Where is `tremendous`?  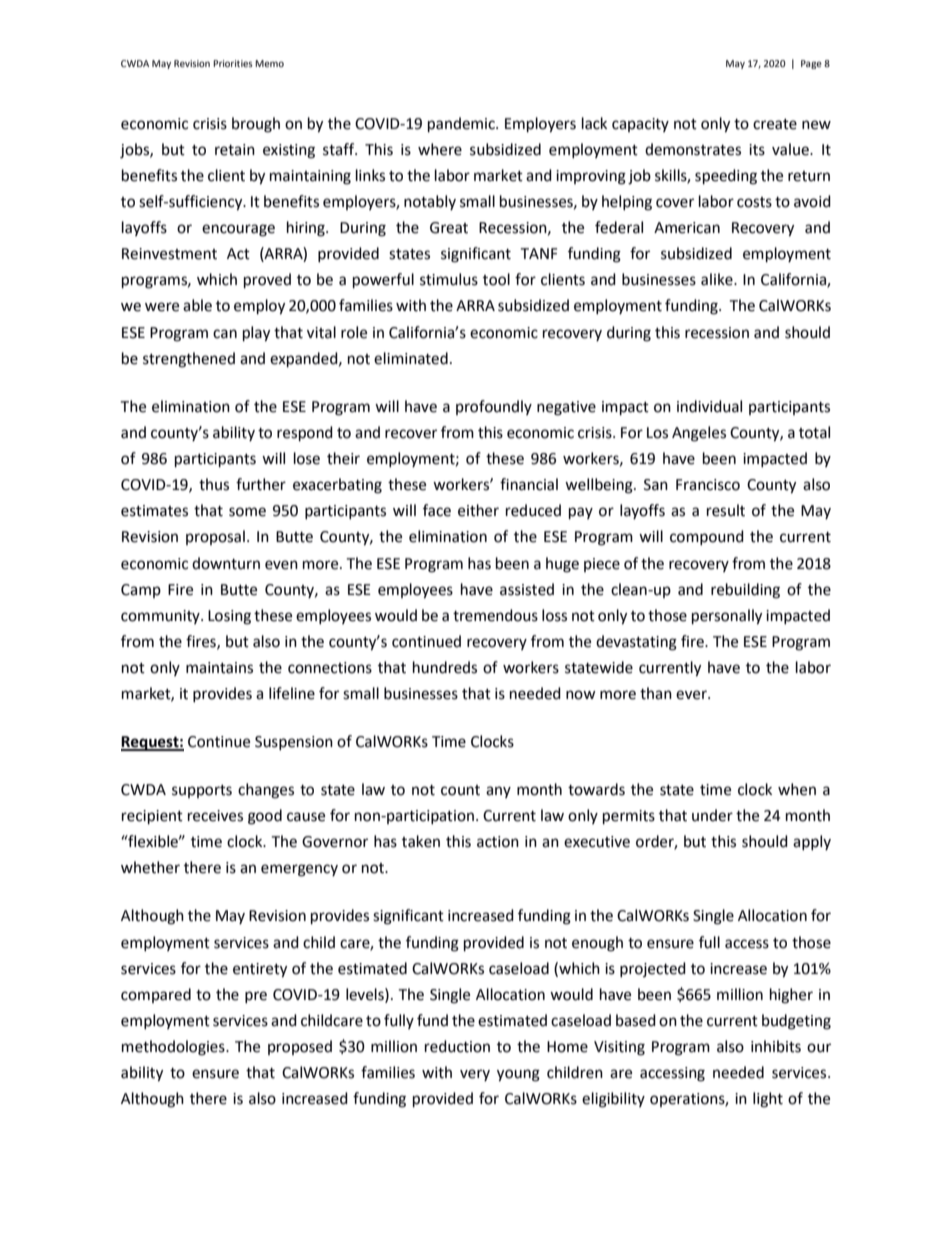
tremendous is located at coordinates (495, 615).
